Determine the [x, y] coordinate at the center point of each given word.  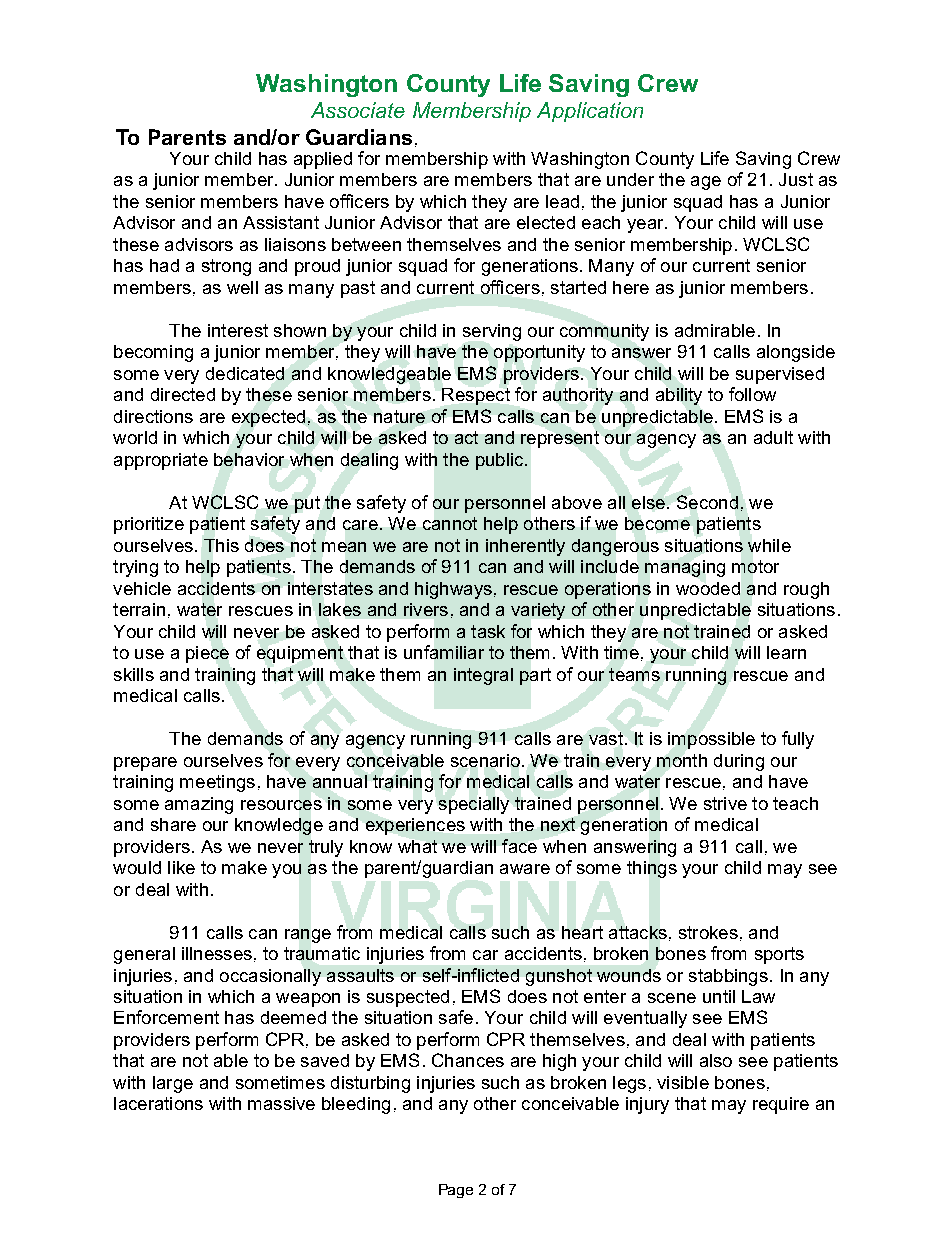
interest [238, 330]
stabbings [728, 977]
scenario [485, 760]
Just [796, 179]
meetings [217, 783]
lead [562, 201]
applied [323, 160]
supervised [780, 375]
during [739, 762]
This [221, 545]
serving [492, 332]
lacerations [158, 1103]
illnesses [217, 953]
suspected [408, 998]
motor [755, 566]
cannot [450, 523]
